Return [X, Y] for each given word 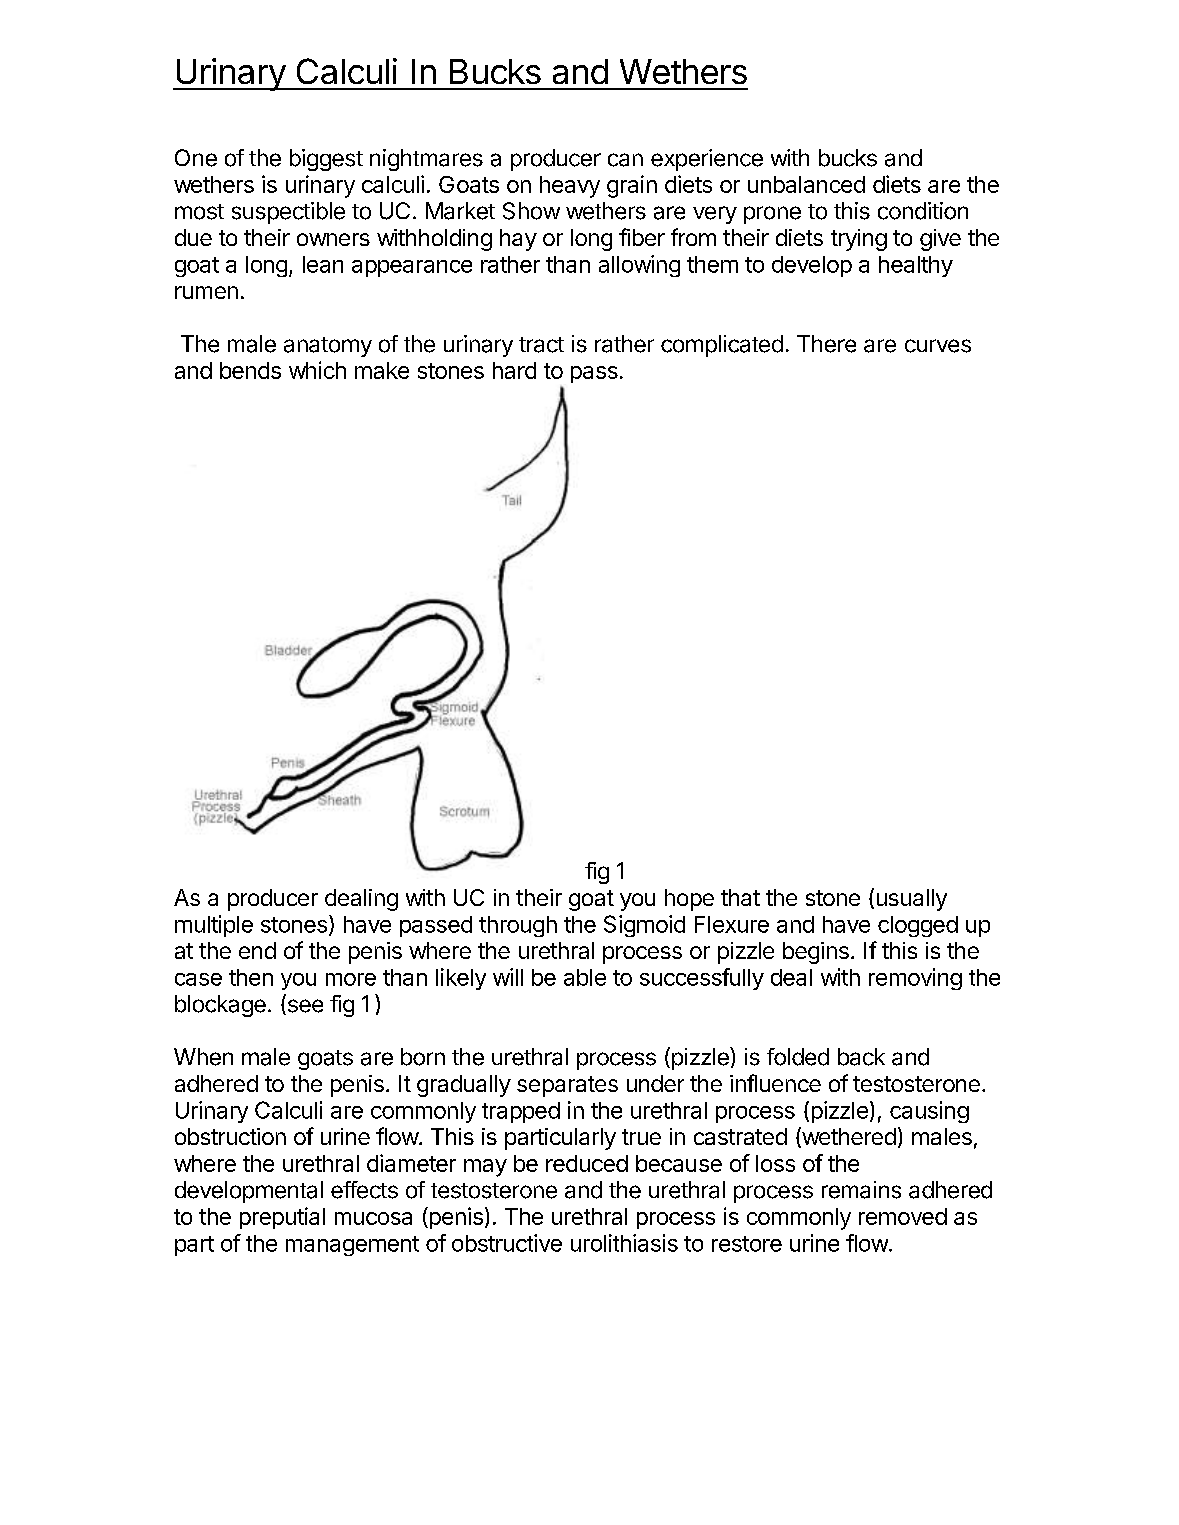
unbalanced [806, 184]
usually [912, 900]
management [352, 1246]
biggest [326, 160]
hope [689, 900]
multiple [214, 926]
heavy [570, 187]
